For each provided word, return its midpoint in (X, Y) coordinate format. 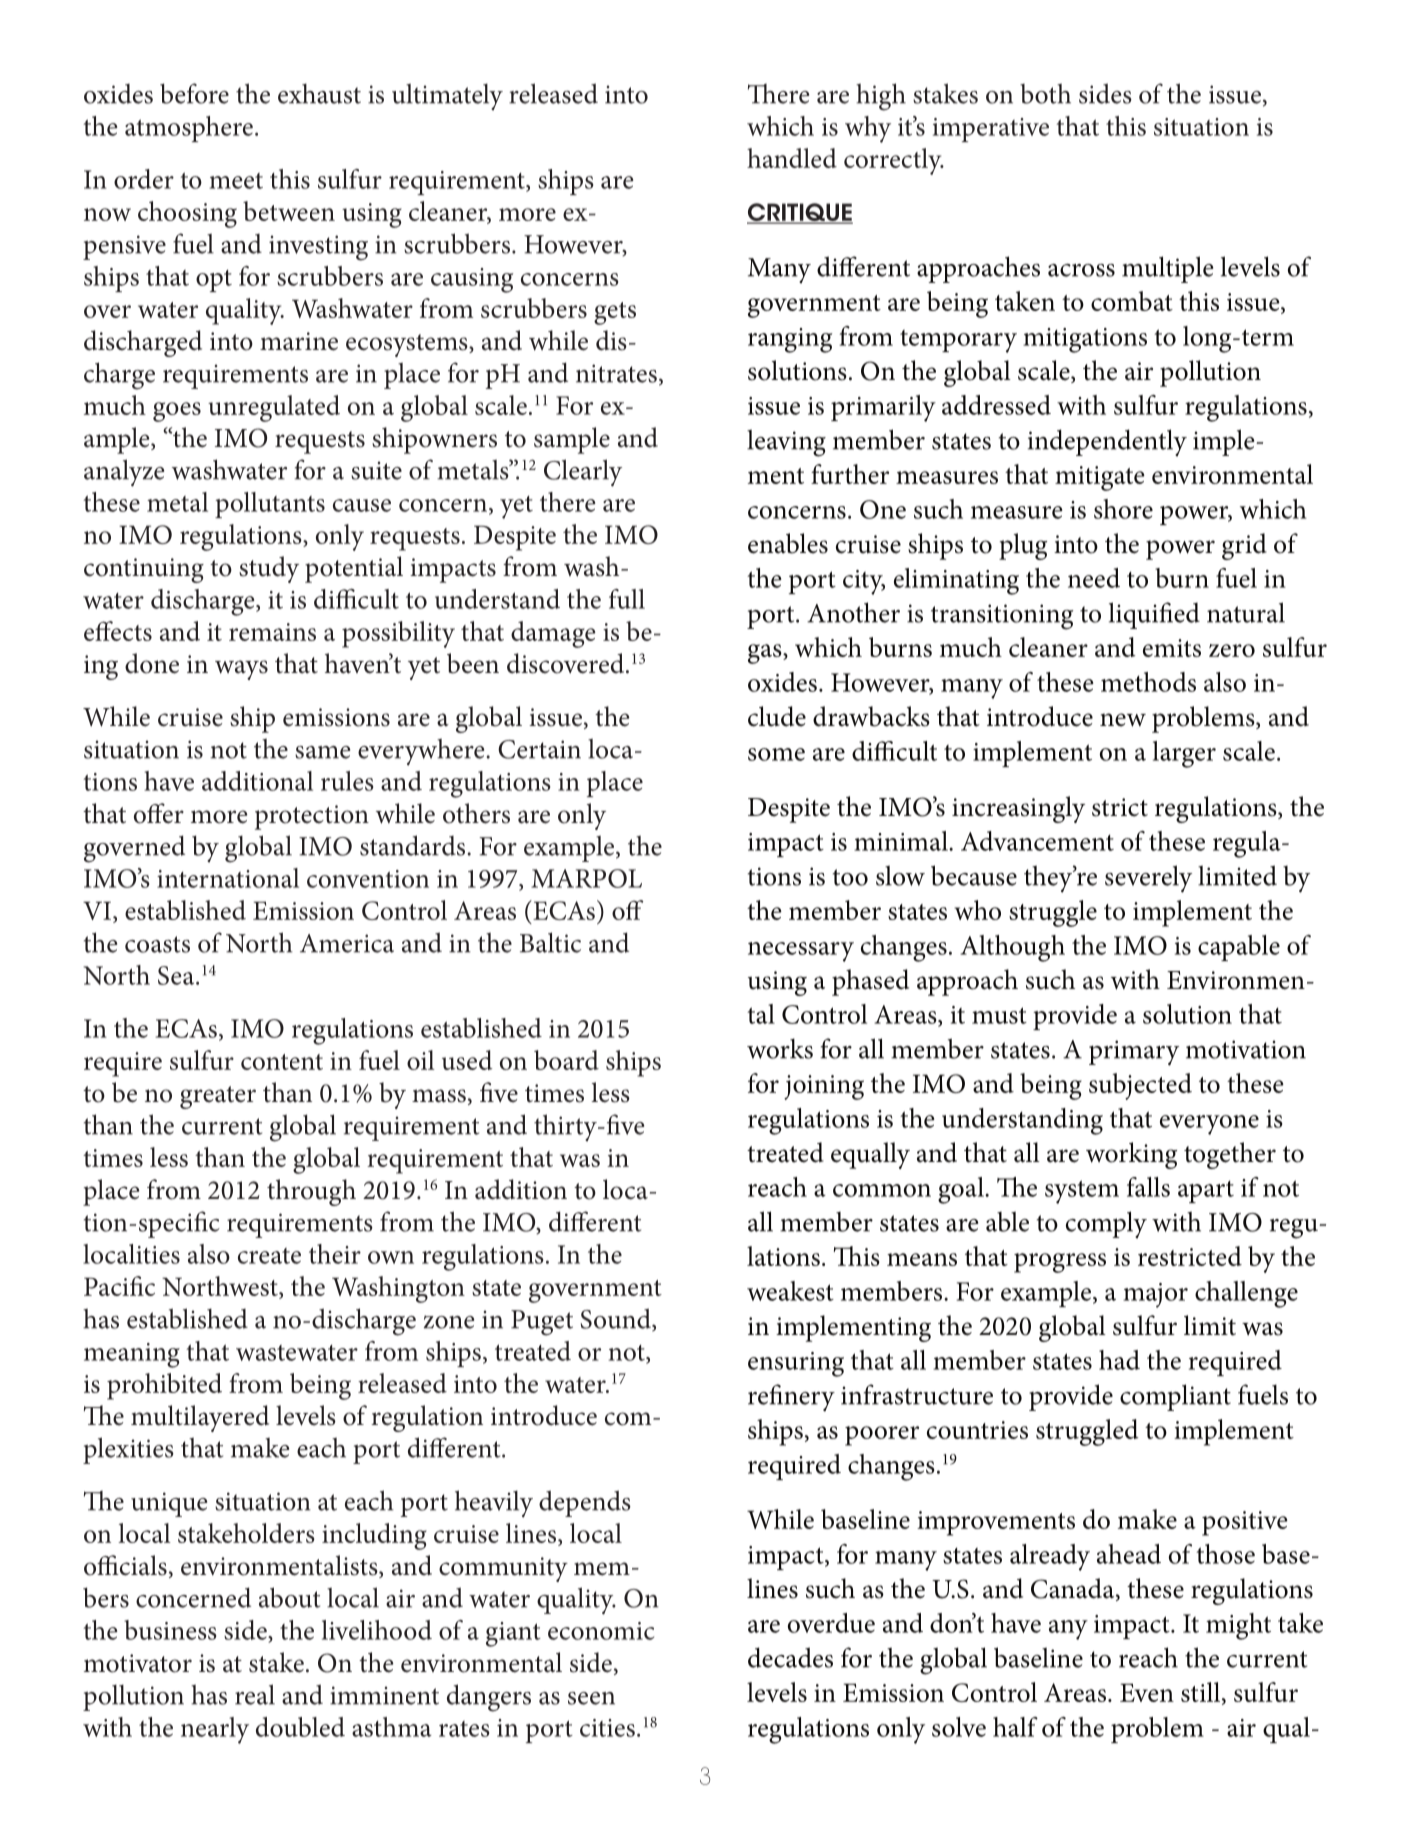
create (269, 1256)
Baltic (550, 942)
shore (1123, 509)
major (1155, 1295)
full (627, 599)
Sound (617, 1319)
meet (236, 181)
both (1045, 93)
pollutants (270, 505)
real (255, 1694)
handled (792, 158)
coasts (157, 944)
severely (1148, 879)
